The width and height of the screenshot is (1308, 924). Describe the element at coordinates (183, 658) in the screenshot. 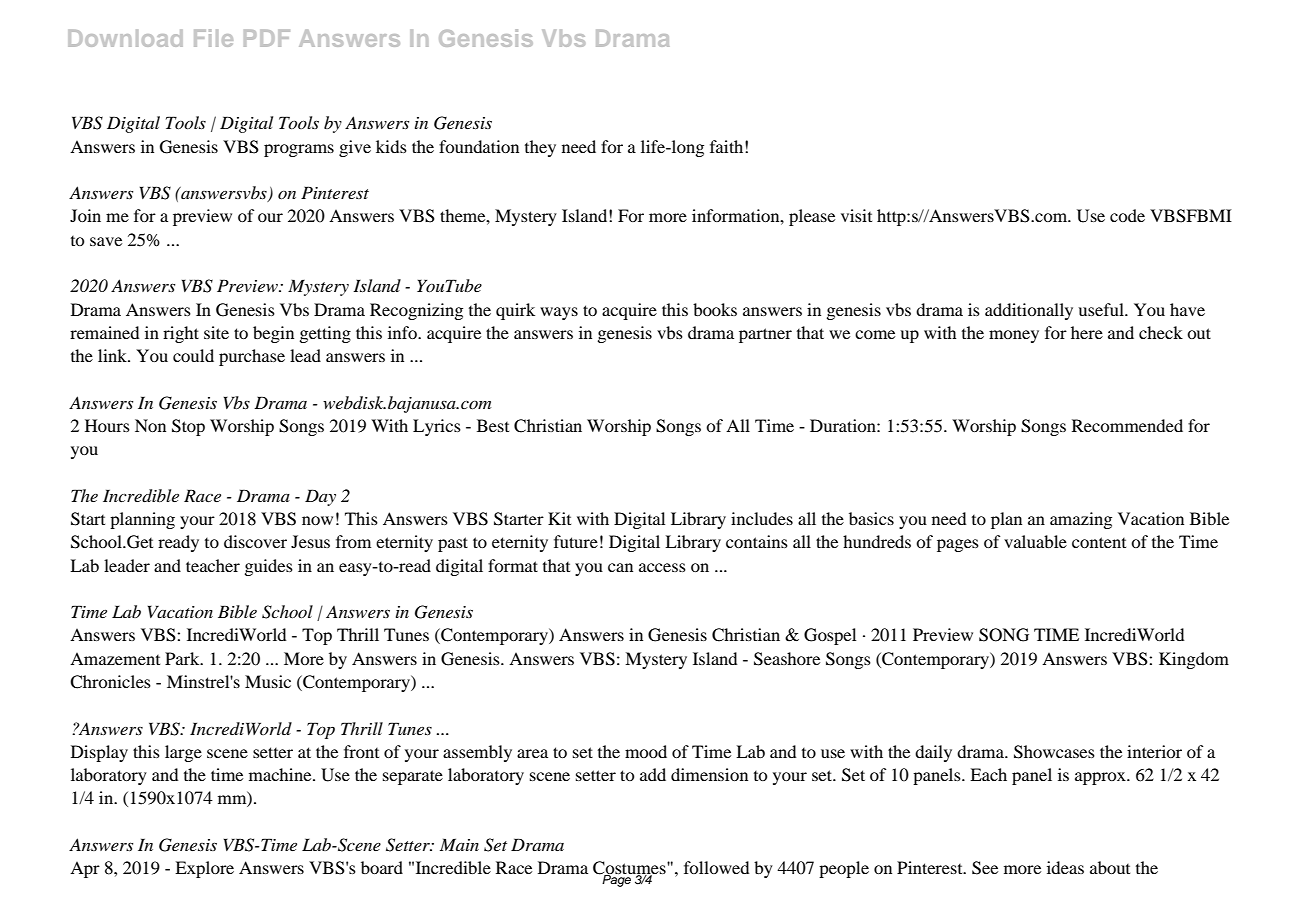

I see `Park` at that location.
